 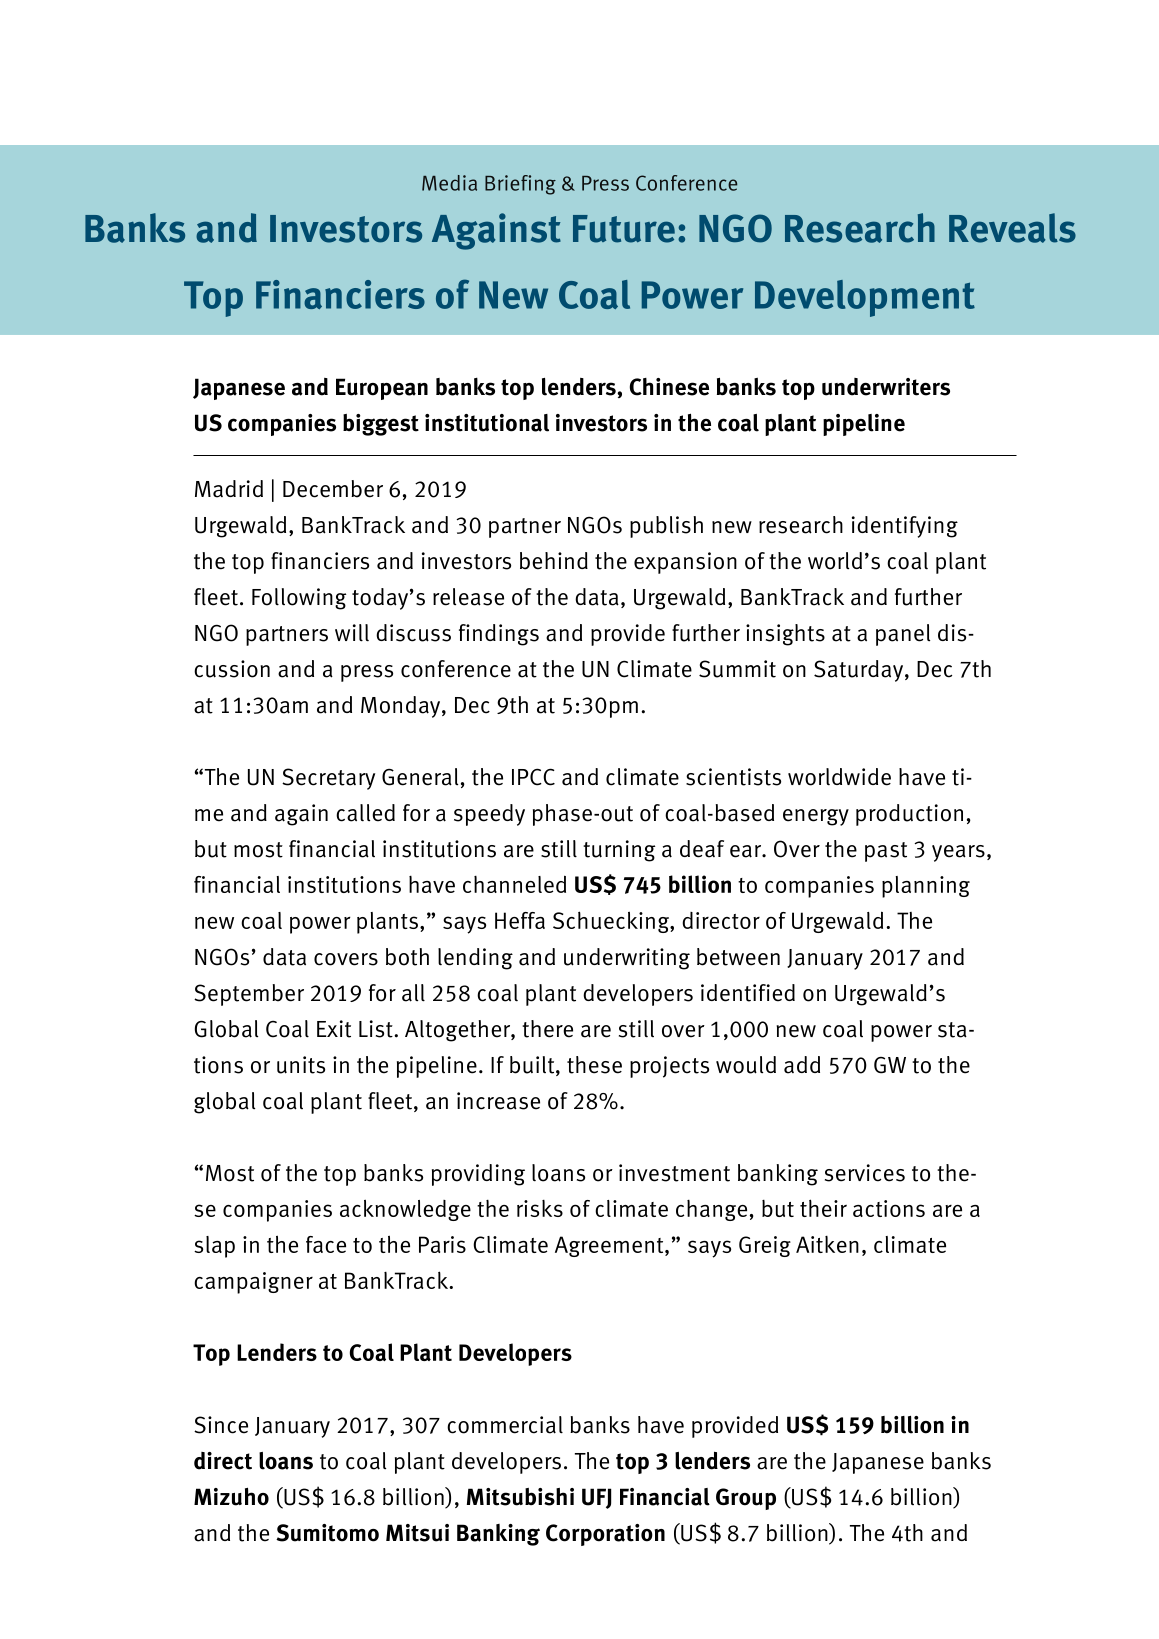 I want to click on panel, so click(x=903, y=635).
